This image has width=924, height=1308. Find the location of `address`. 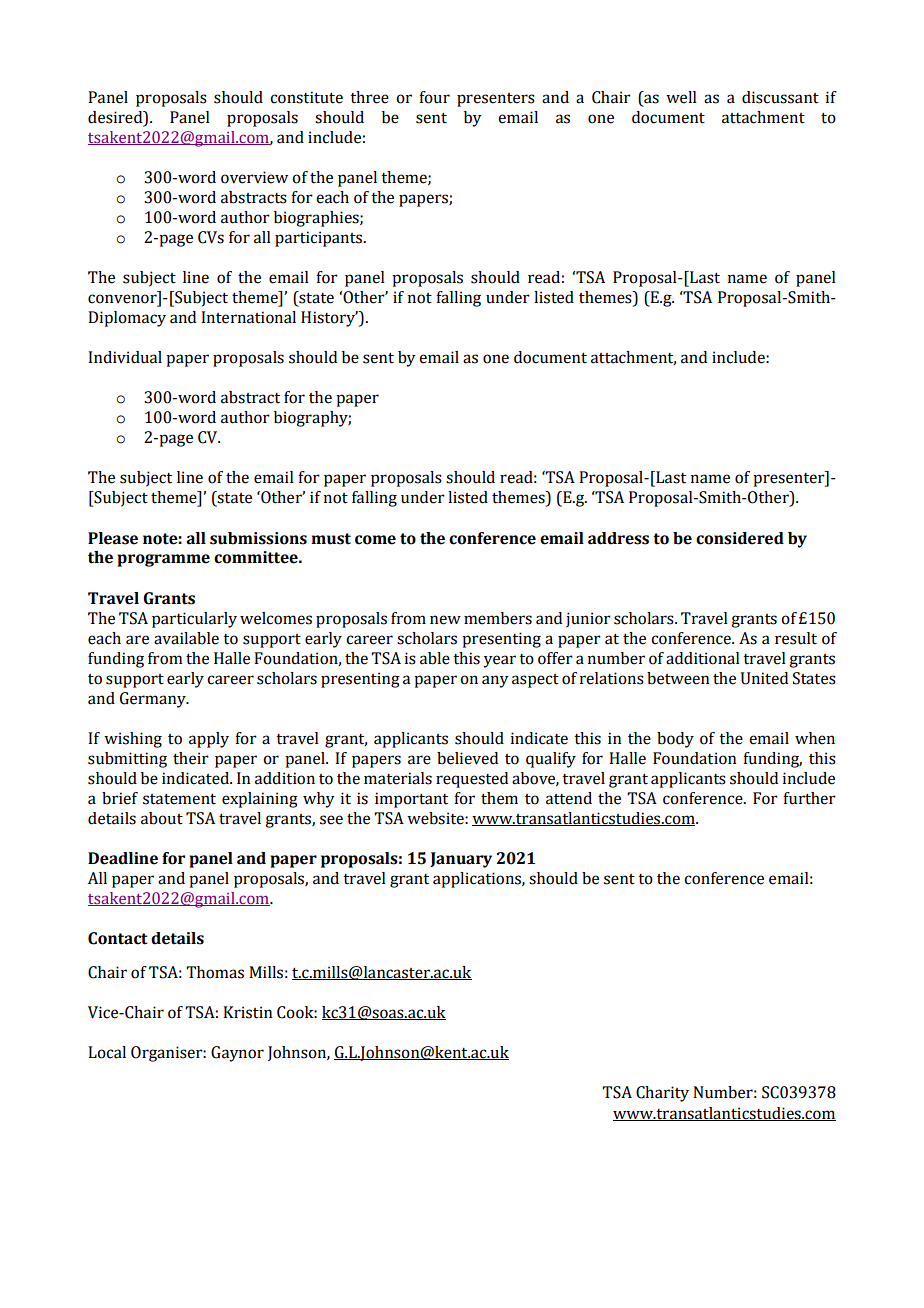

address is located at coordinates (618, 538).
